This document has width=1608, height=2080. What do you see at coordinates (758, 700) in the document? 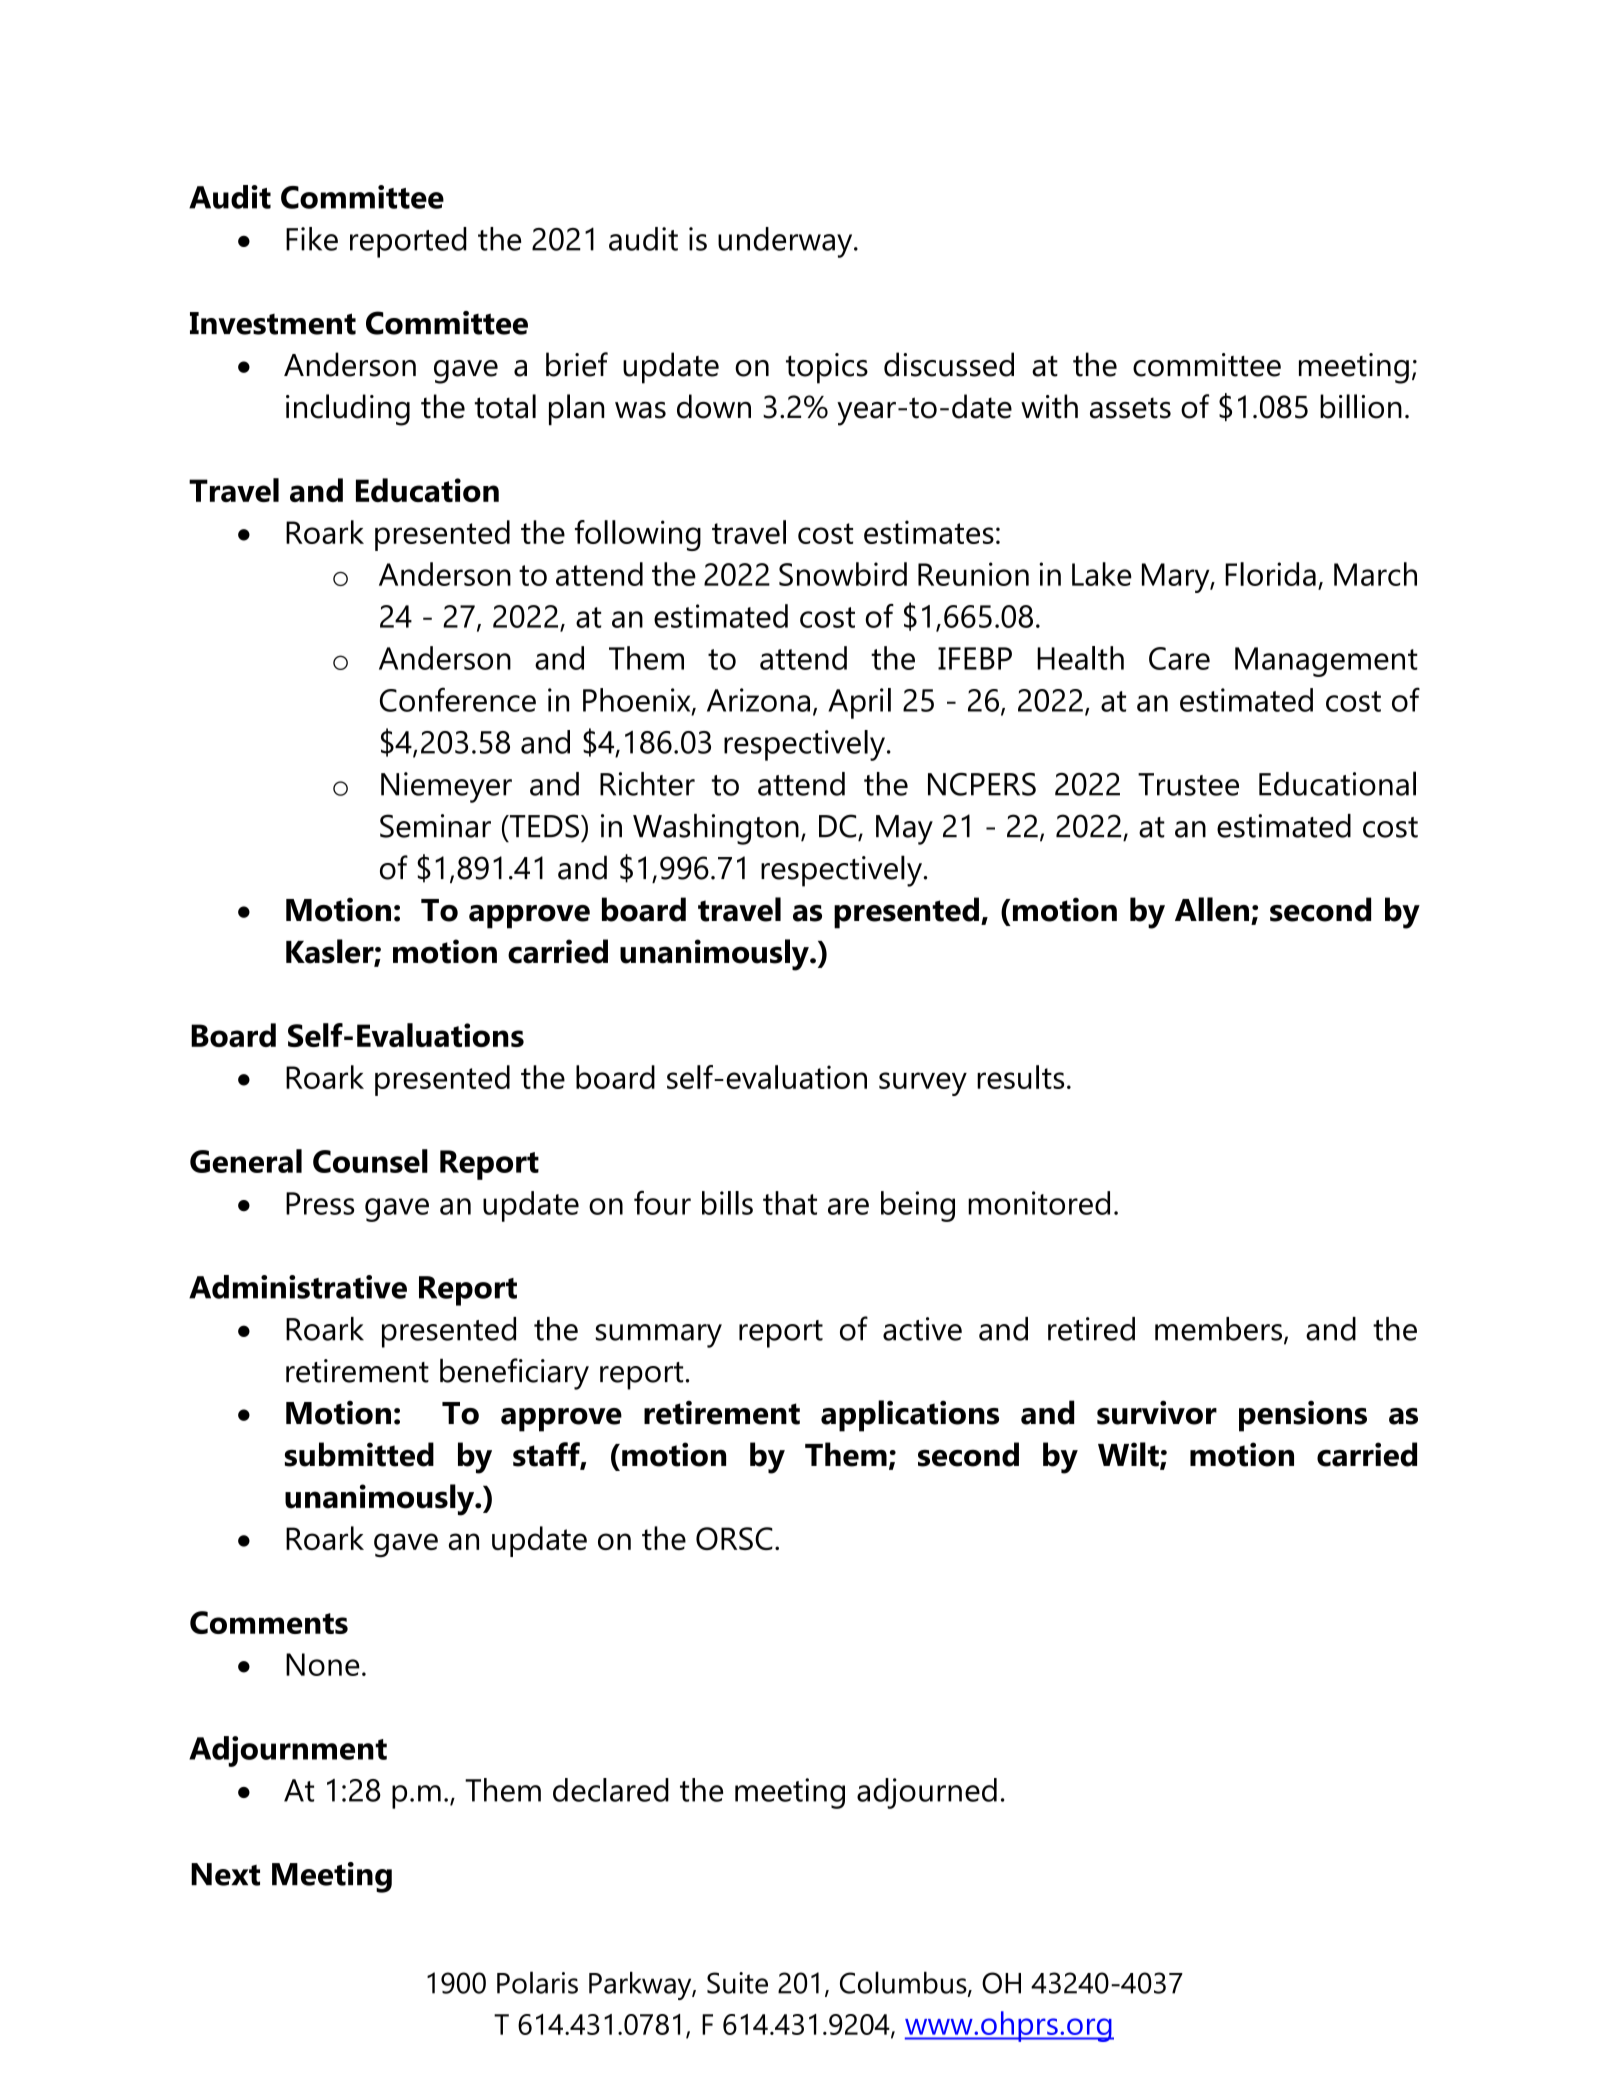
I see `Arizona` at bounding box center [758, 700].
